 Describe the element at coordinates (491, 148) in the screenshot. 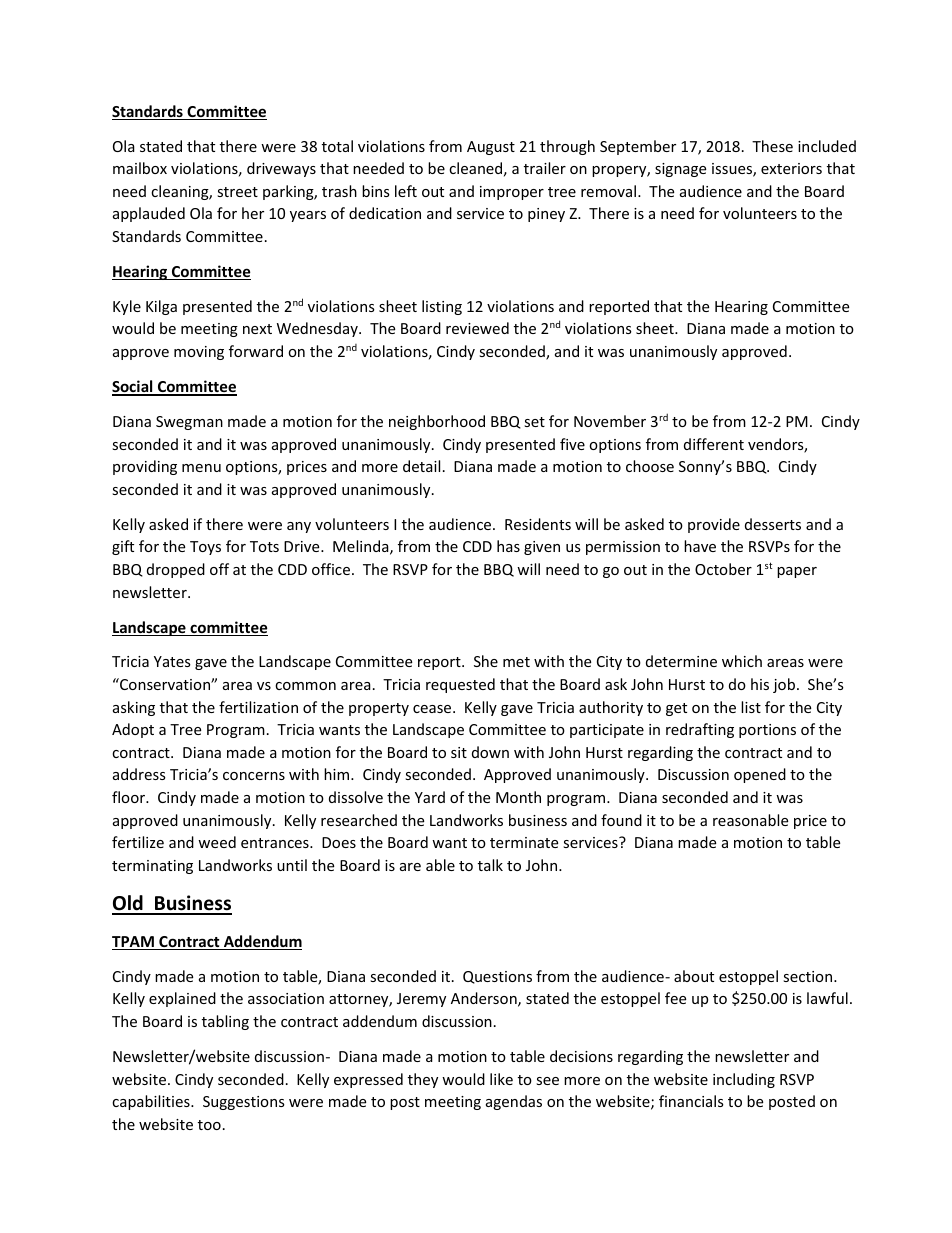

I see `August` at that location.
